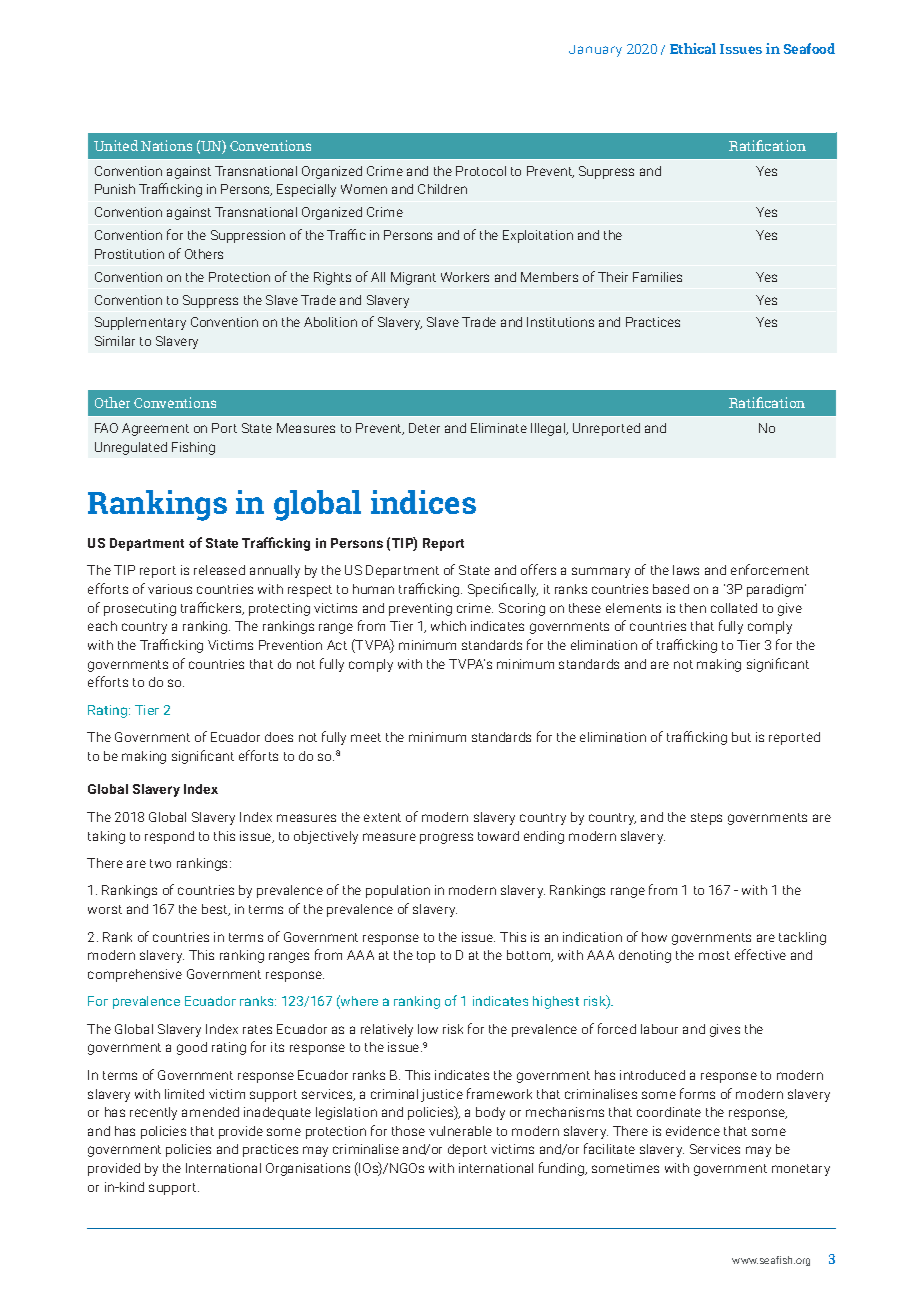 This image has width=924, height=1308. I want to click on vulnerable, so click(460, 1131).
